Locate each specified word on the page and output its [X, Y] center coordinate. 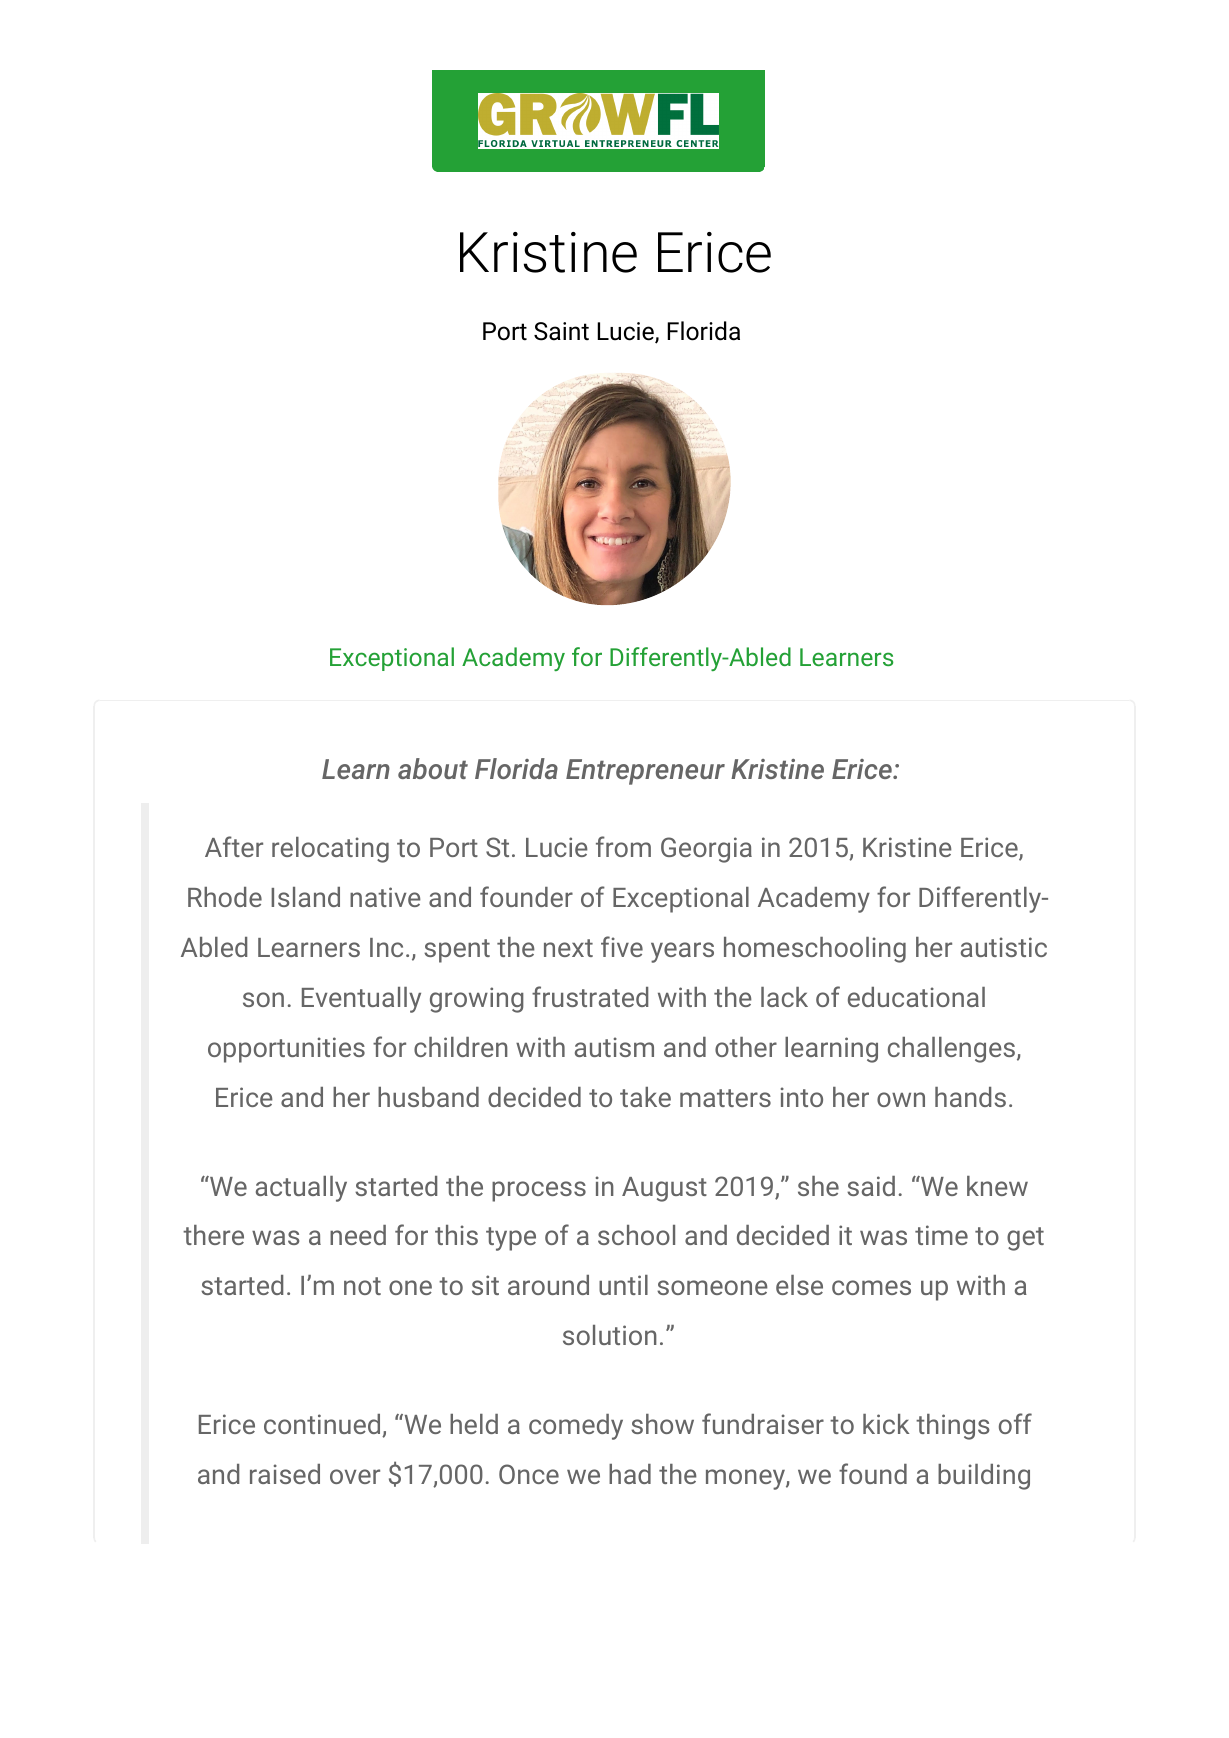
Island [305, 897]
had [630, 1474]
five [622, 946]
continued [323, 1425]
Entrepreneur [645, 772]
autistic [1004, 947]
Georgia [706, 850]
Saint [561, 331]
